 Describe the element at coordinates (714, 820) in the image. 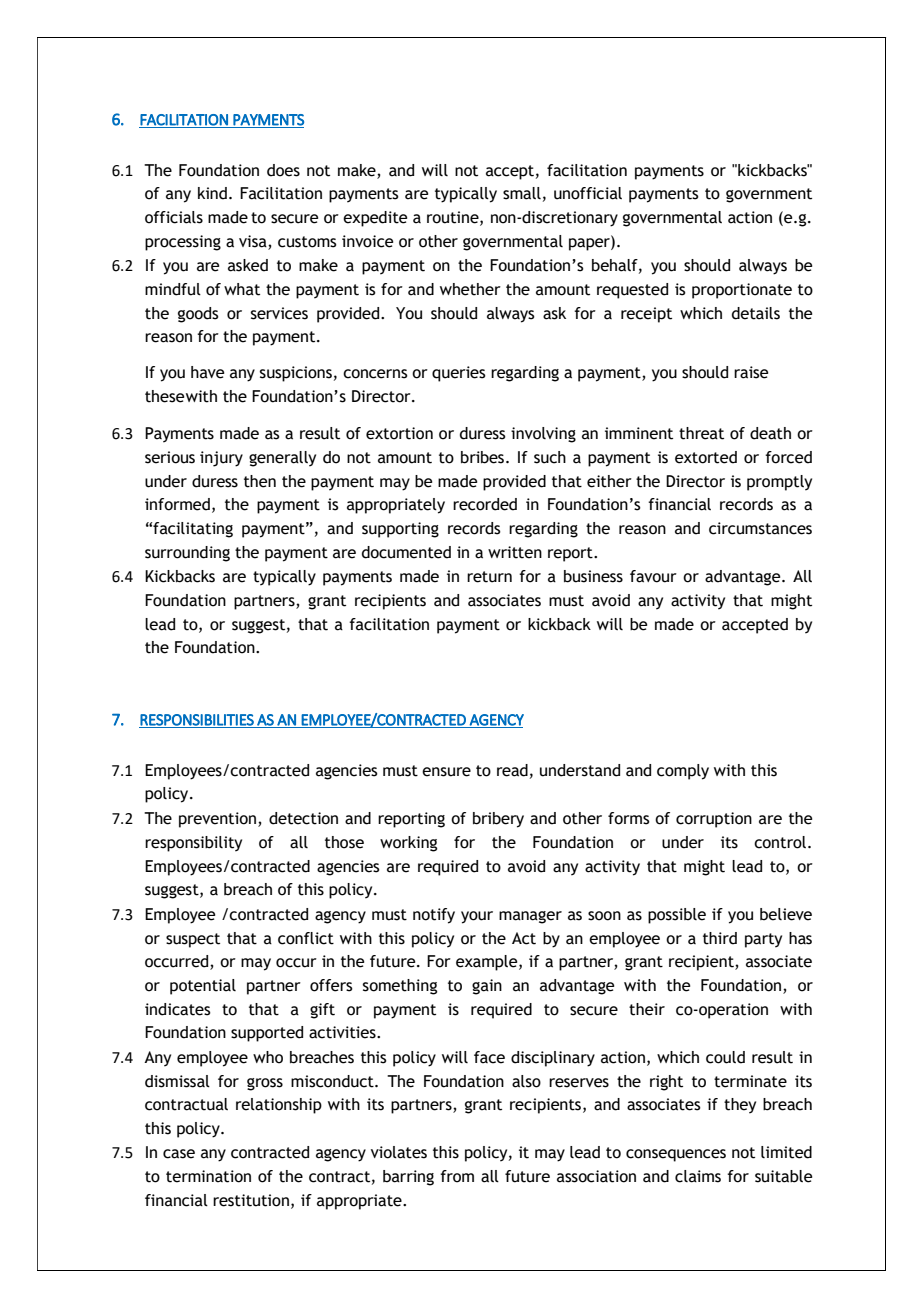

I see `corruption` at that location.
